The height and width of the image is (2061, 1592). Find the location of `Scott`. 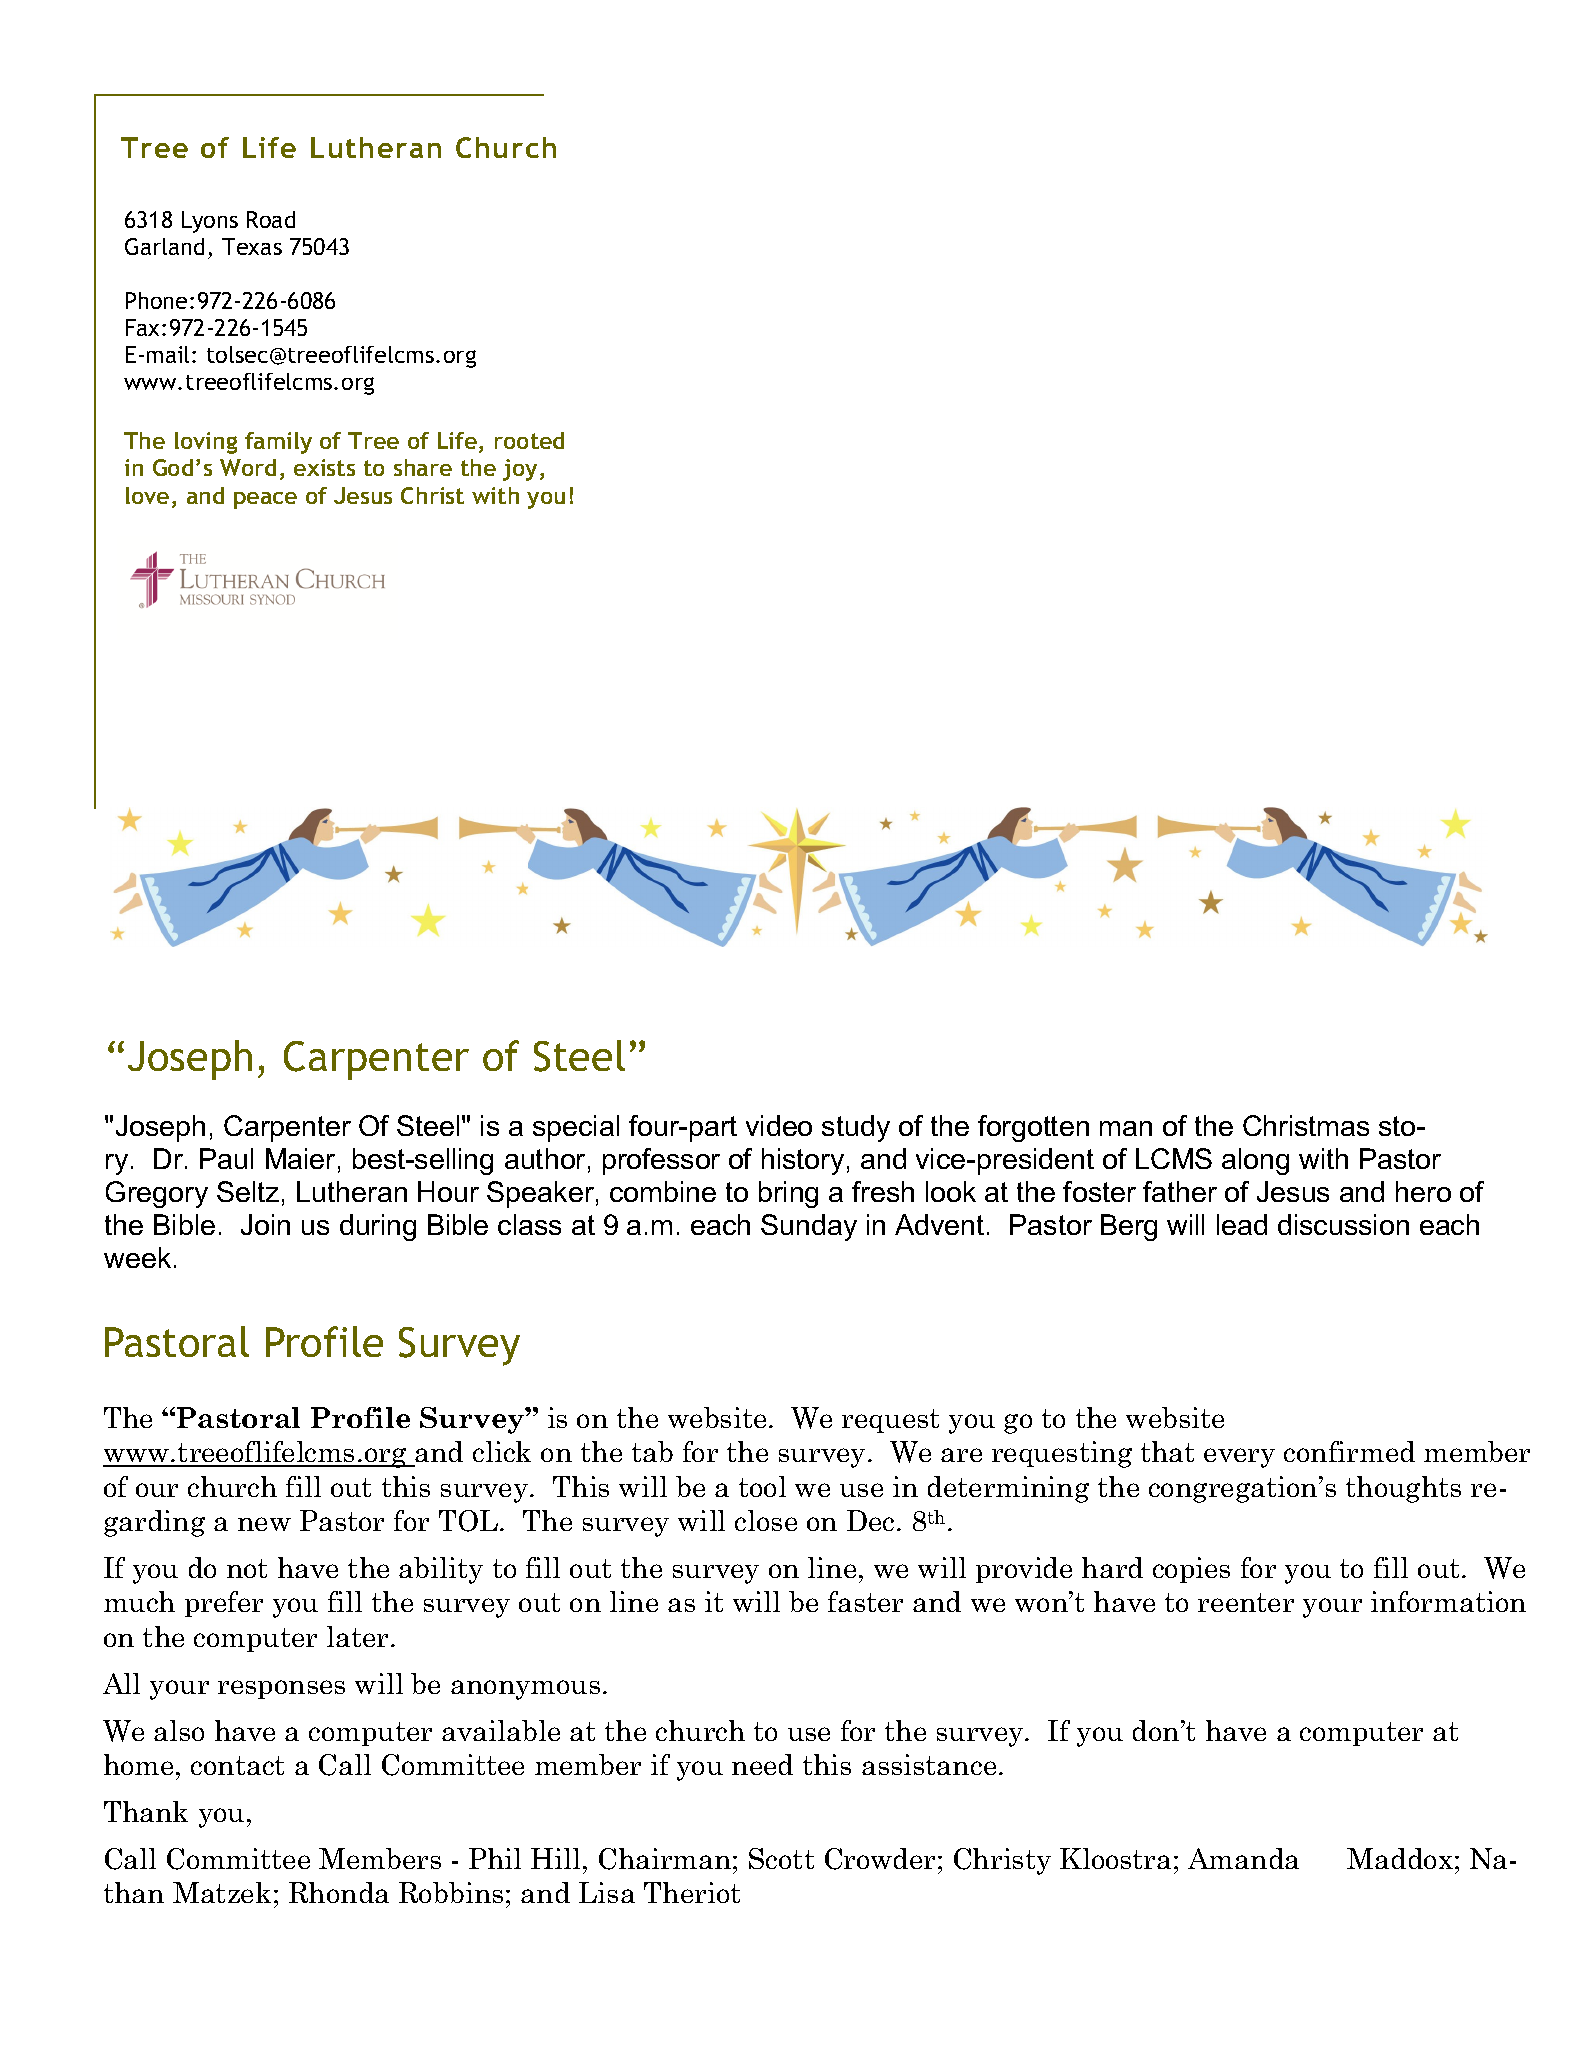

Scott is located at coordinates (781, 1858).
